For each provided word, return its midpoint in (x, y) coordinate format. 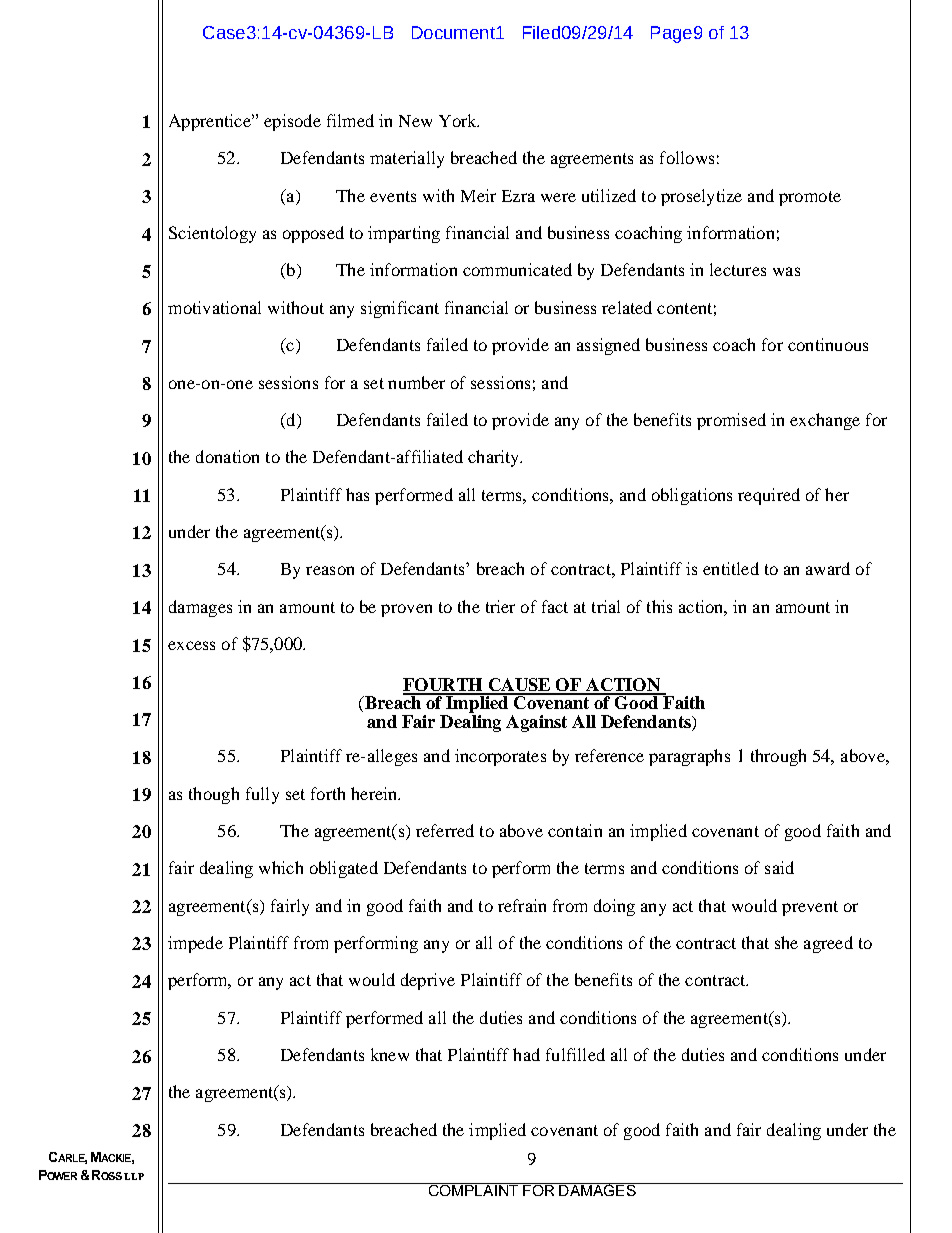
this (659, 606)
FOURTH (444, 686)
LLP (134, 1176)
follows (687, 157)
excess (191, 645)
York (459, 120)
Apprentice (211, 122)
